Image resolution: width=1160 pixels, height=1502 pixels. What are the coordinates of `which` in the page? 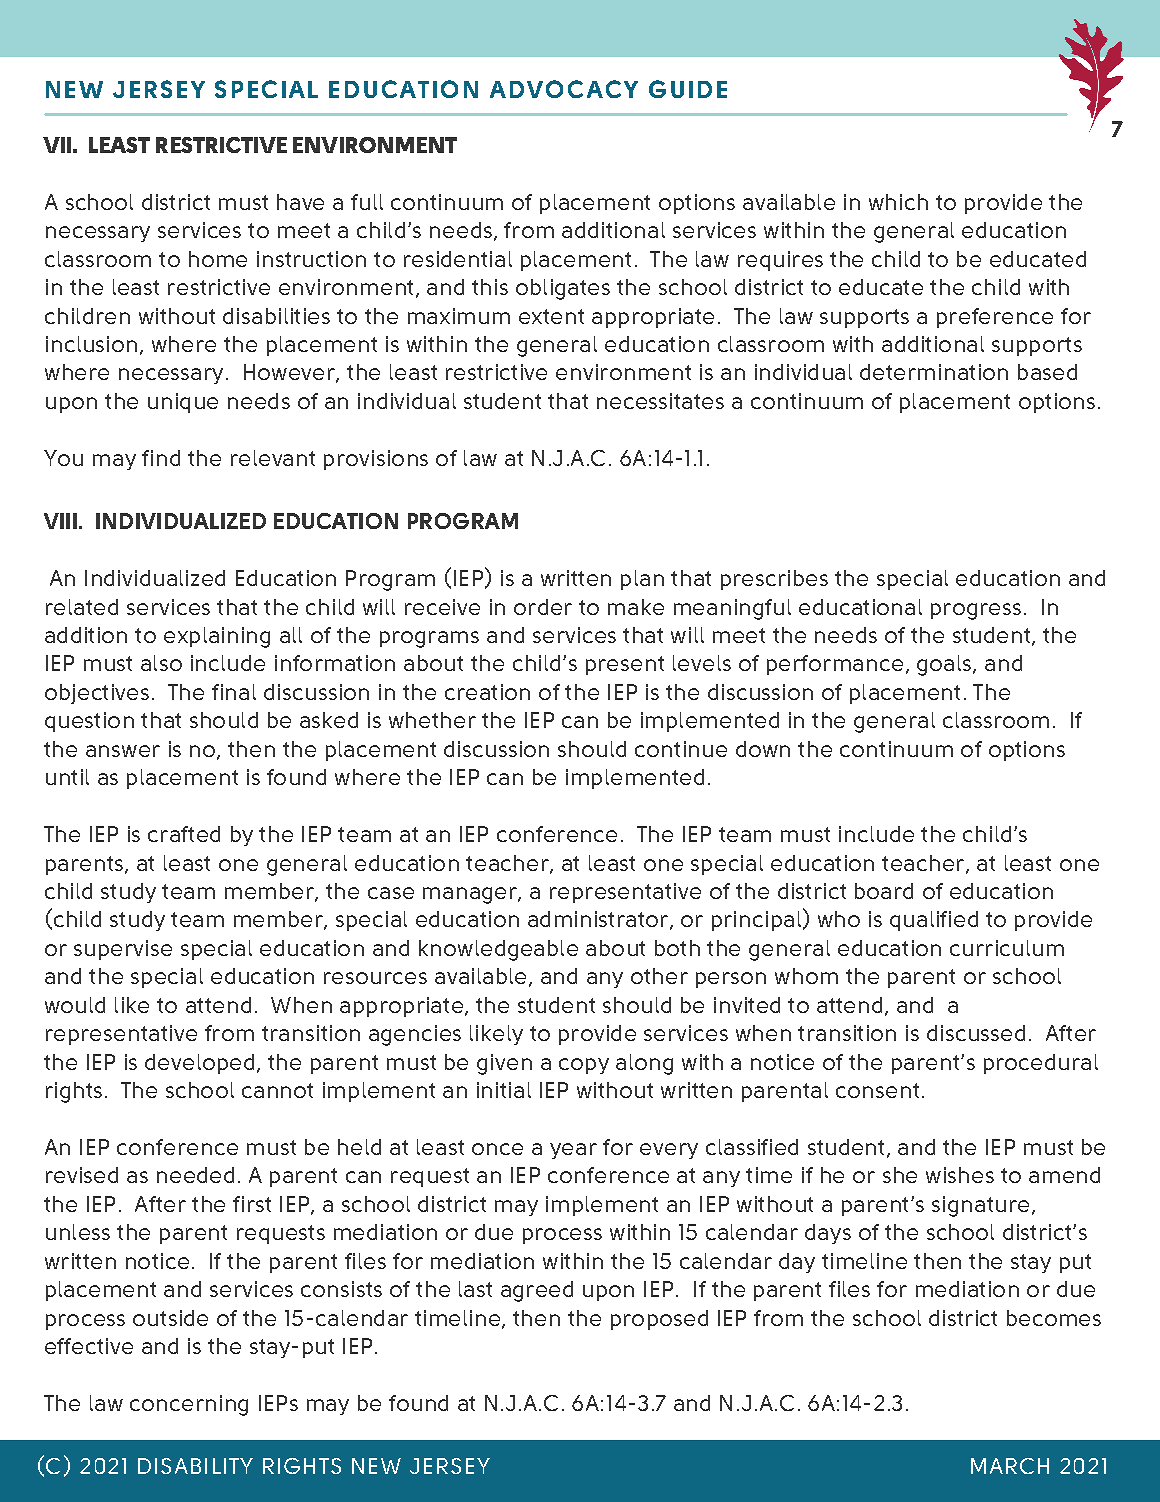 It's located at (898, 202).
